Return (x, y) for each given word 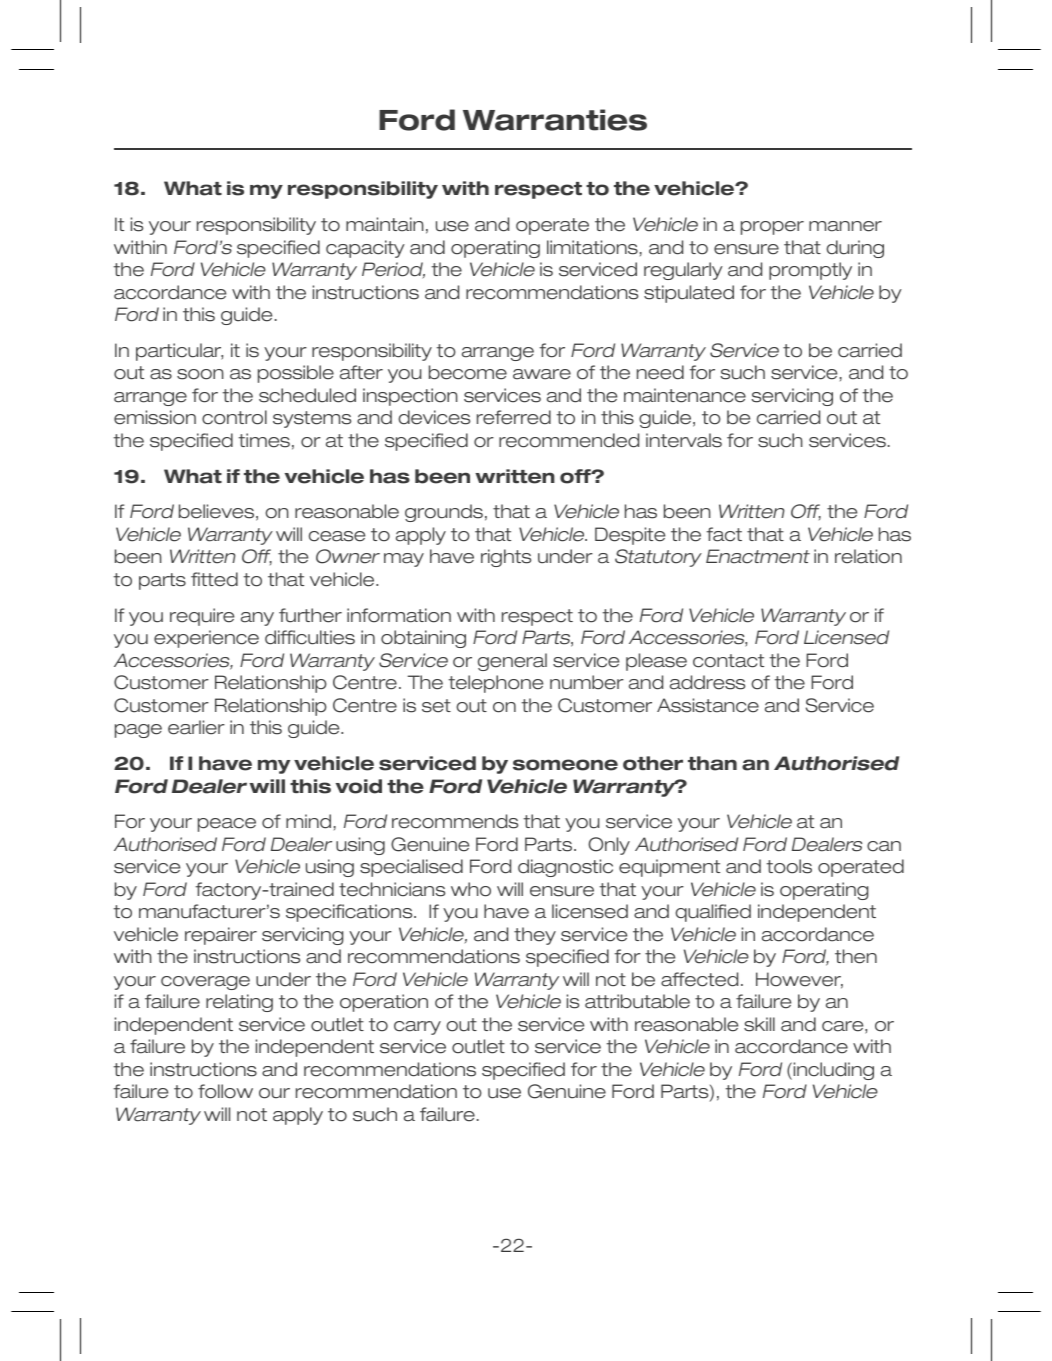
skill (759, 1024)
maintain (385, 224)
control (234, 417)
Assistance (708, 705)
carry (417, 1028)
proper (772, 228)
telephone (495, 684)
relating (239, 1003)
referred (514, 417)
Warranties (555, 120)
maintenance (685, 395)
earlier (196, 727)
